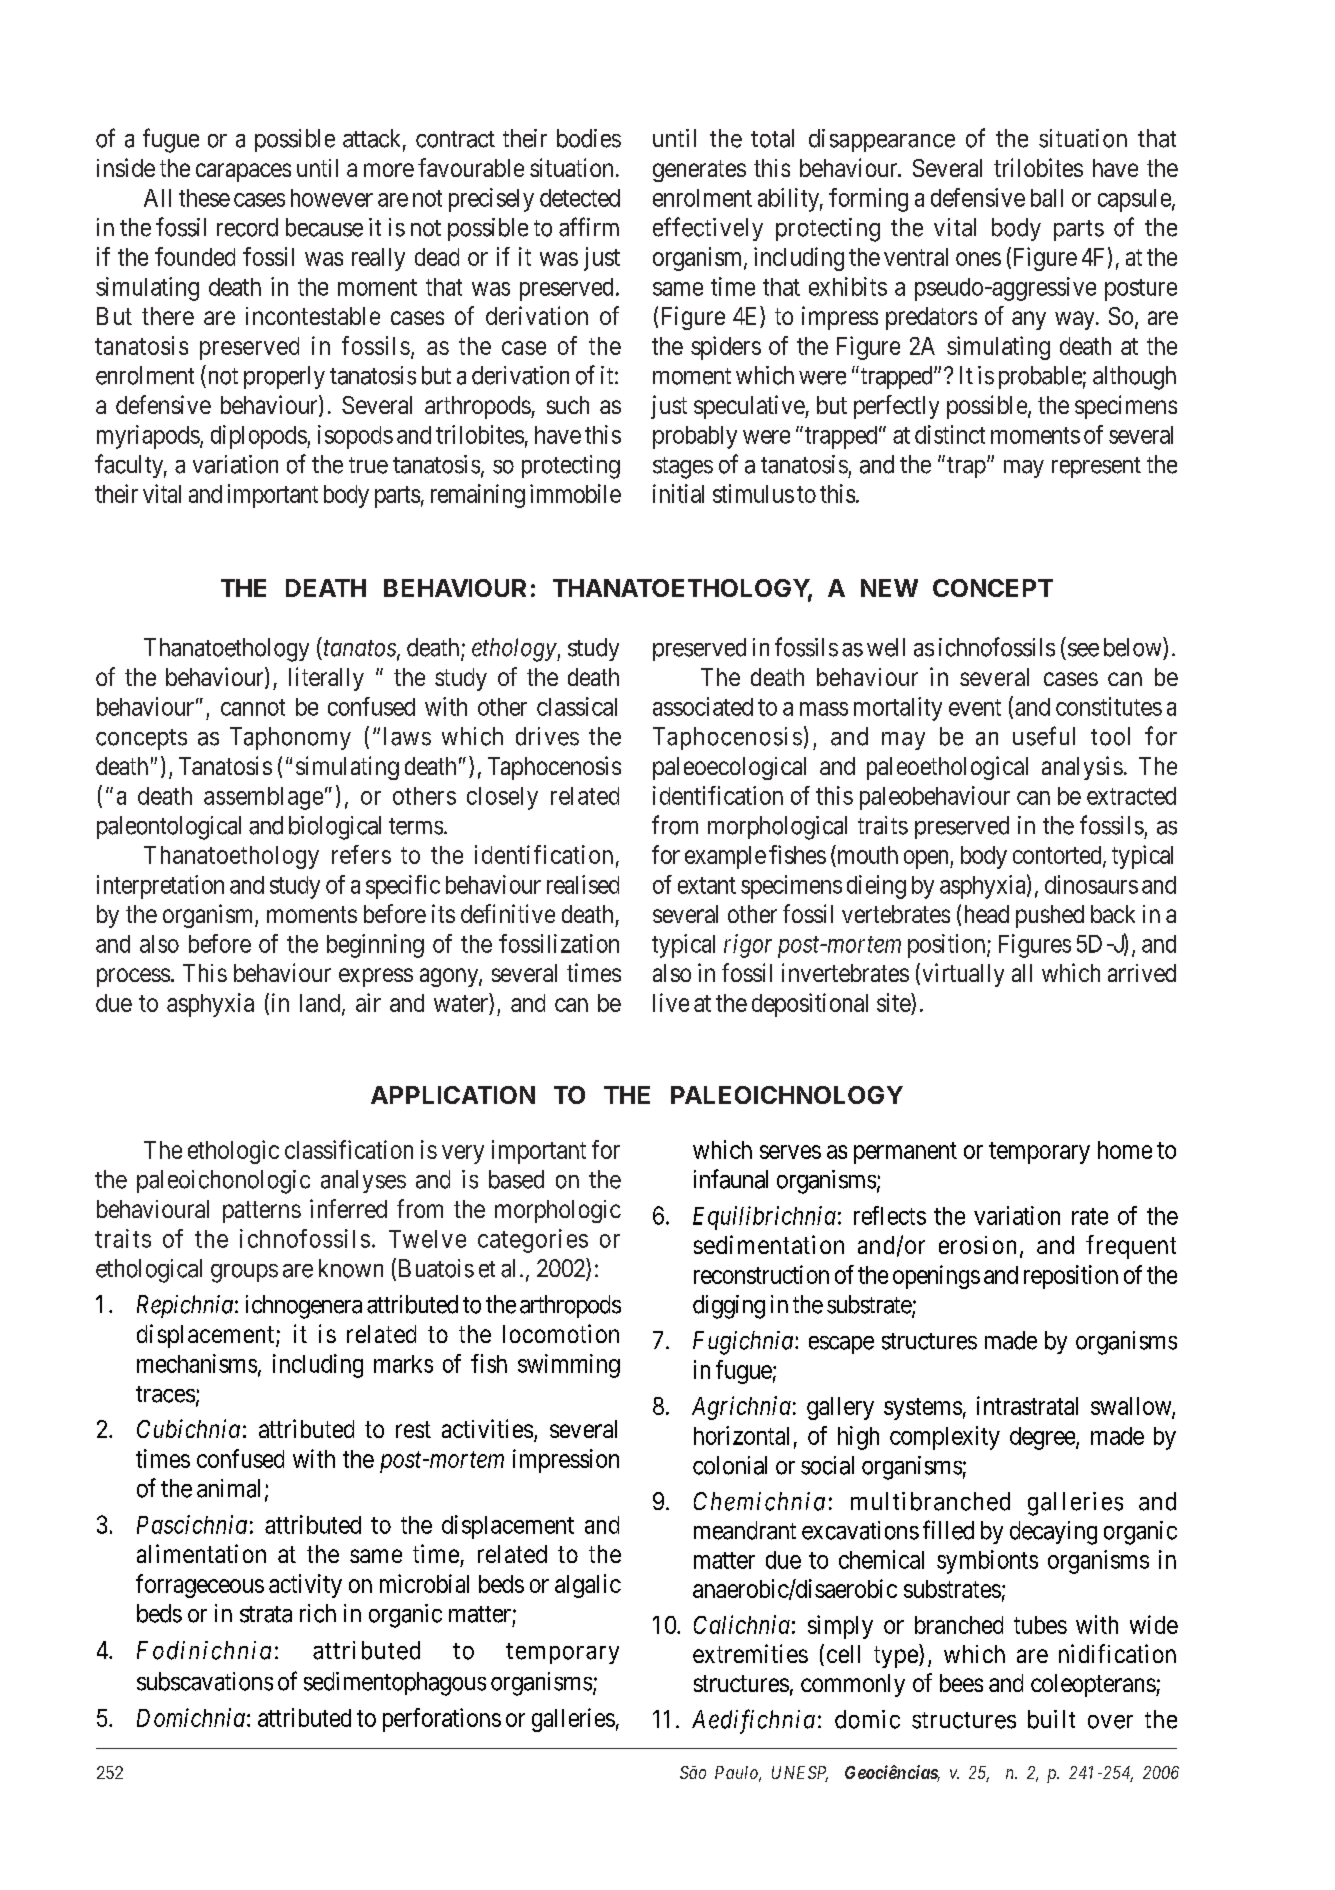  I want to click on ball, so click(1047, 198).
